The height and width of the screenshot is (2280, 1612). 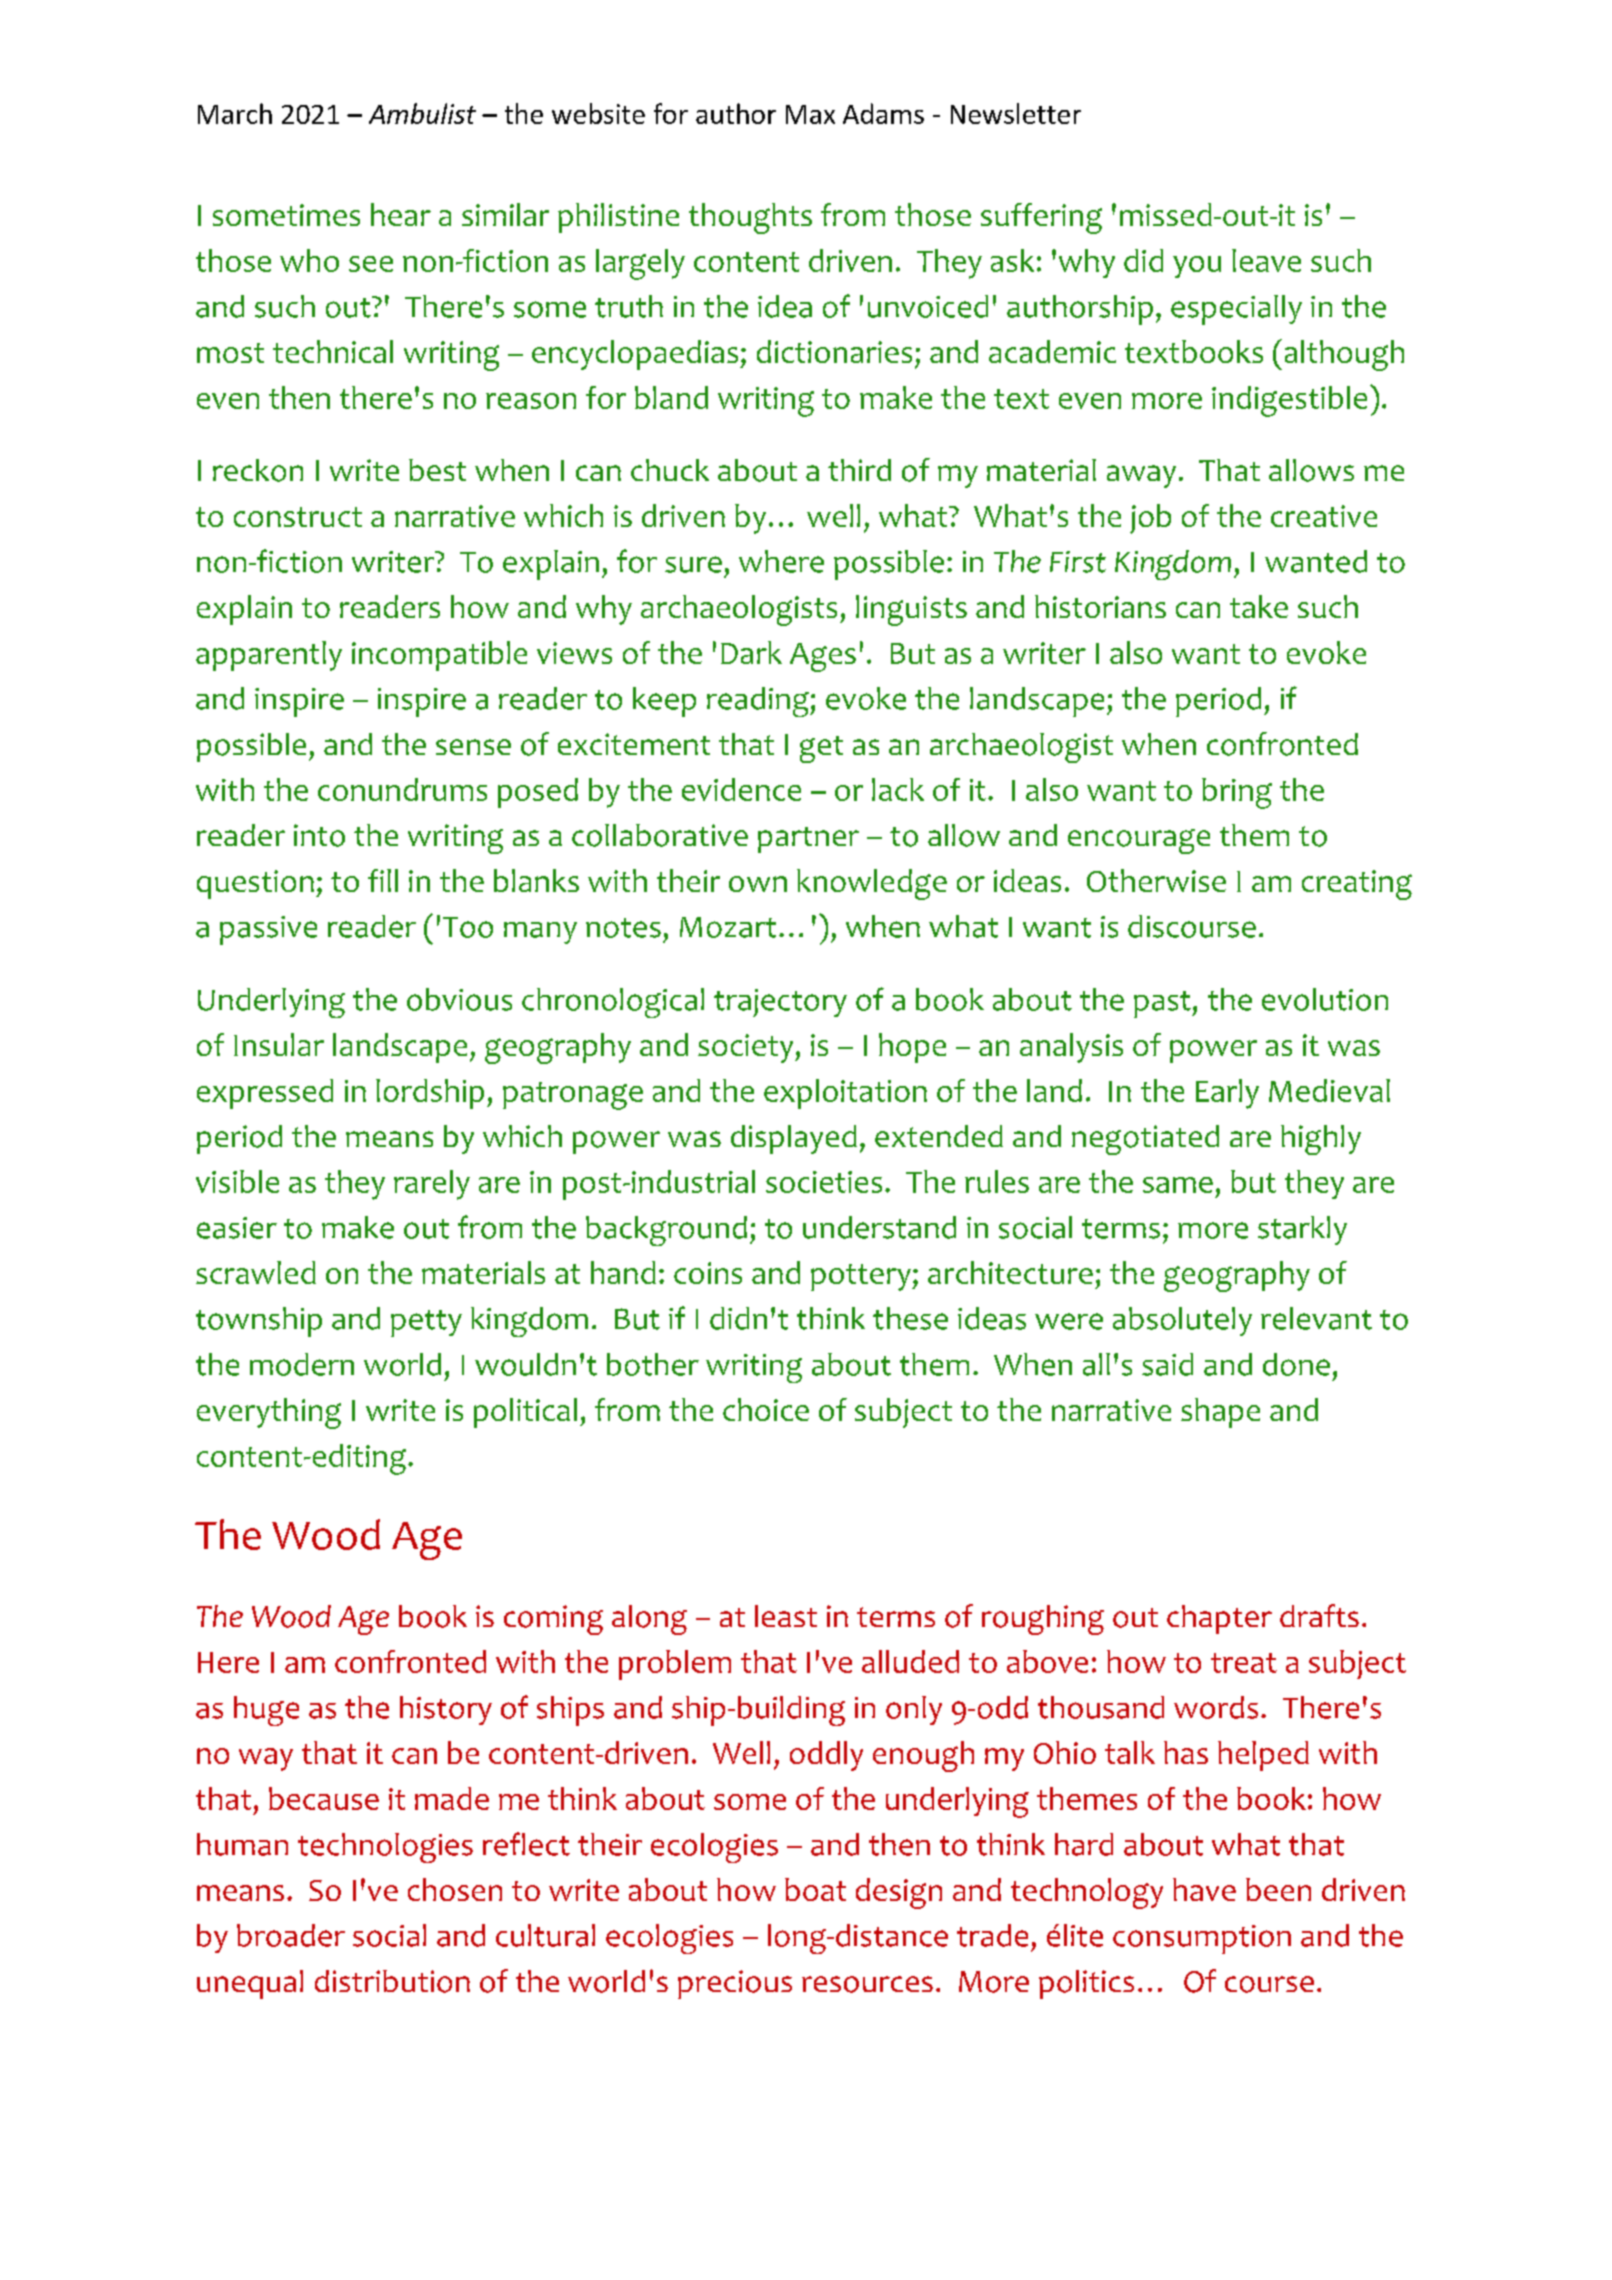 What do you see at coordinates (269, 1413) in the screenshot?
I see `everything` at bounding box center [269, 1413].
